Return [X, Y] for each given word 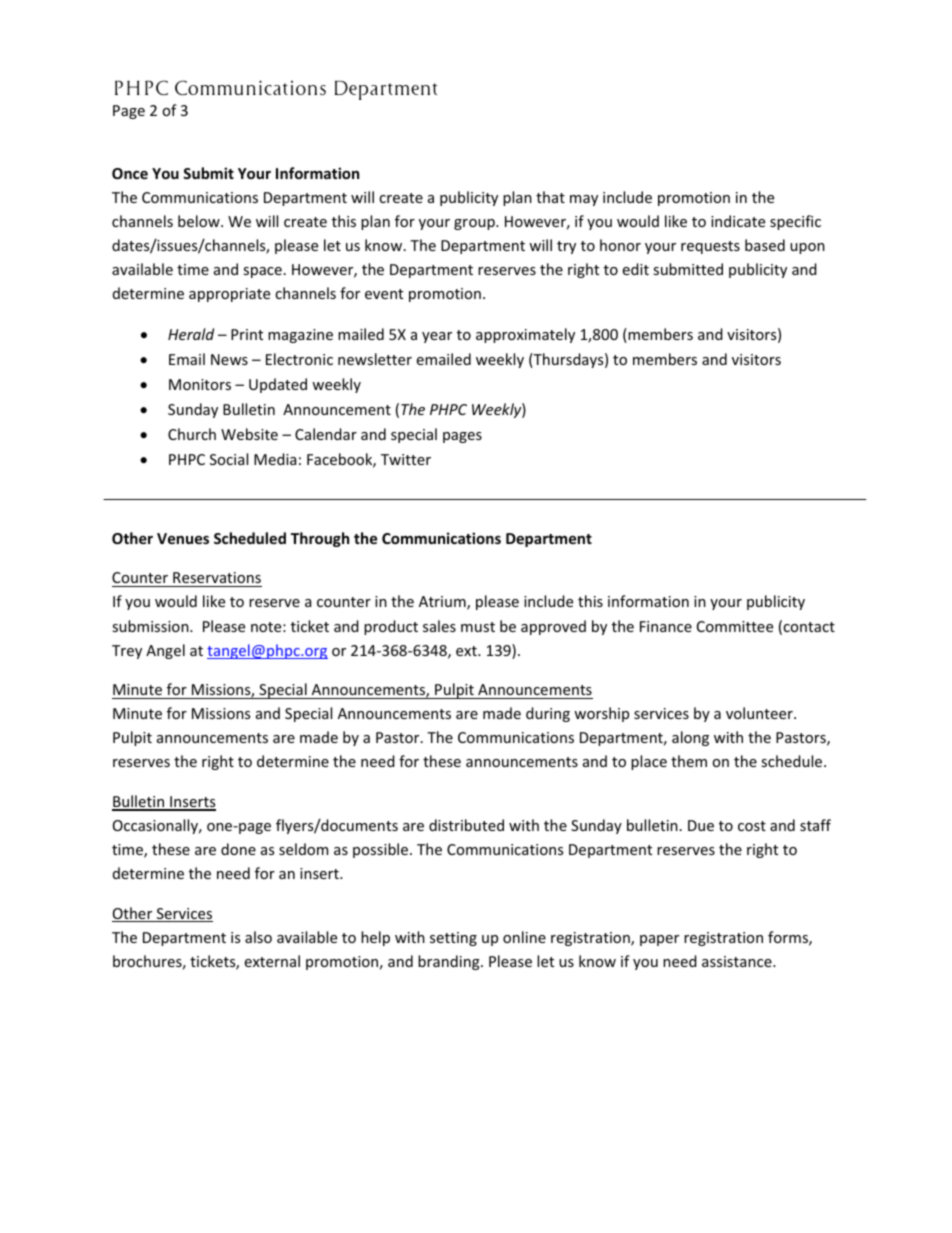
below [200, 221]
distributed [466, 825]
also [258, 937]
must [478, 627]
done [238, 849]
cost [752, 826]
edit [636, 269]
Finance [666, 626]
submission [151, 626]
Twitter [406, 459]
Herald [191, 334]
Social [229, 459]
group [475, 224]
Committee [735, 626]
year [437, 337]
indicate [738, 221]
